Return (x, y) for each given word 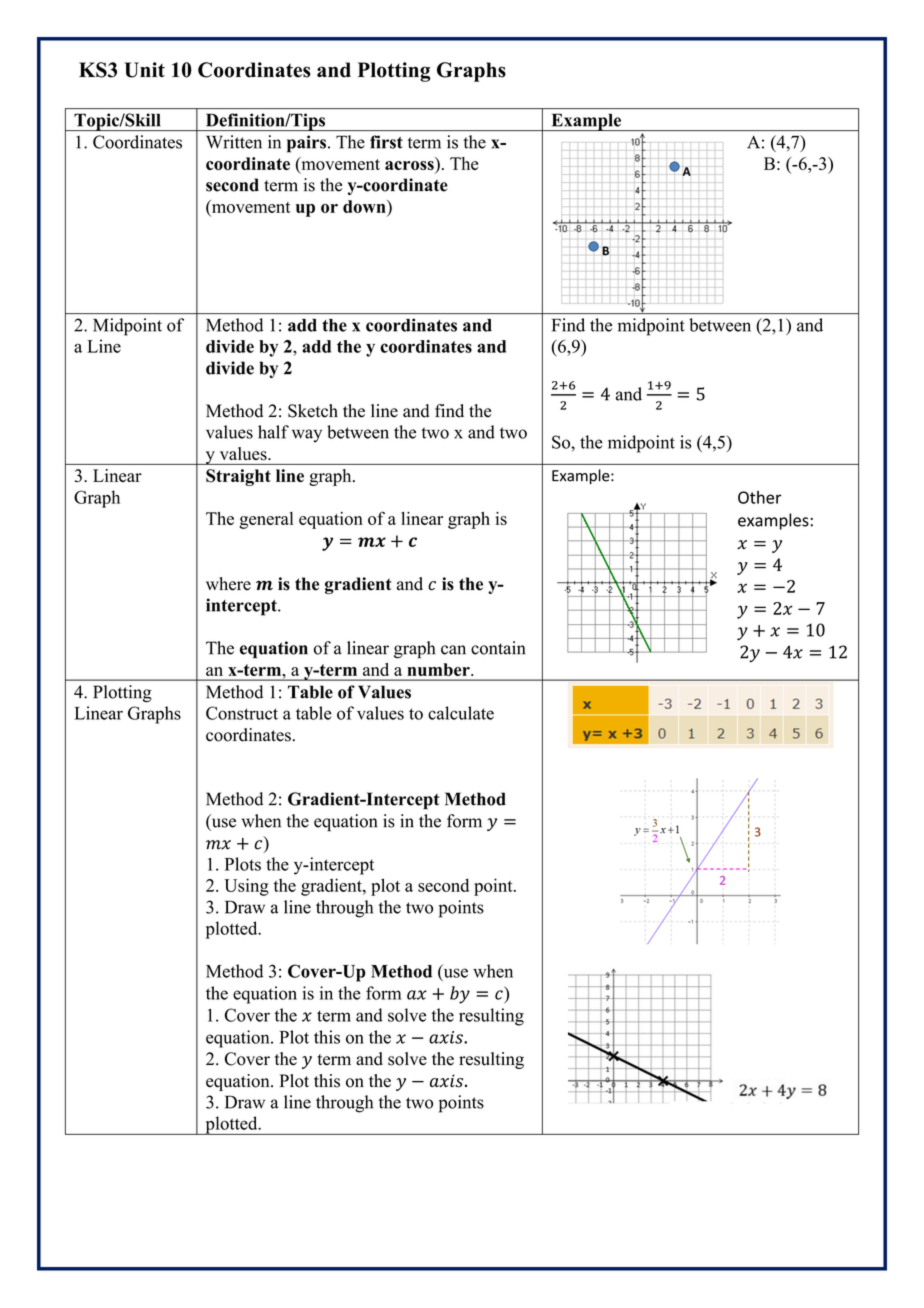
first (386, 142)
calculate (461, 713)
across (410, 167)
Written (234, 142)
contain (498, 648)
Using (246, 887)
